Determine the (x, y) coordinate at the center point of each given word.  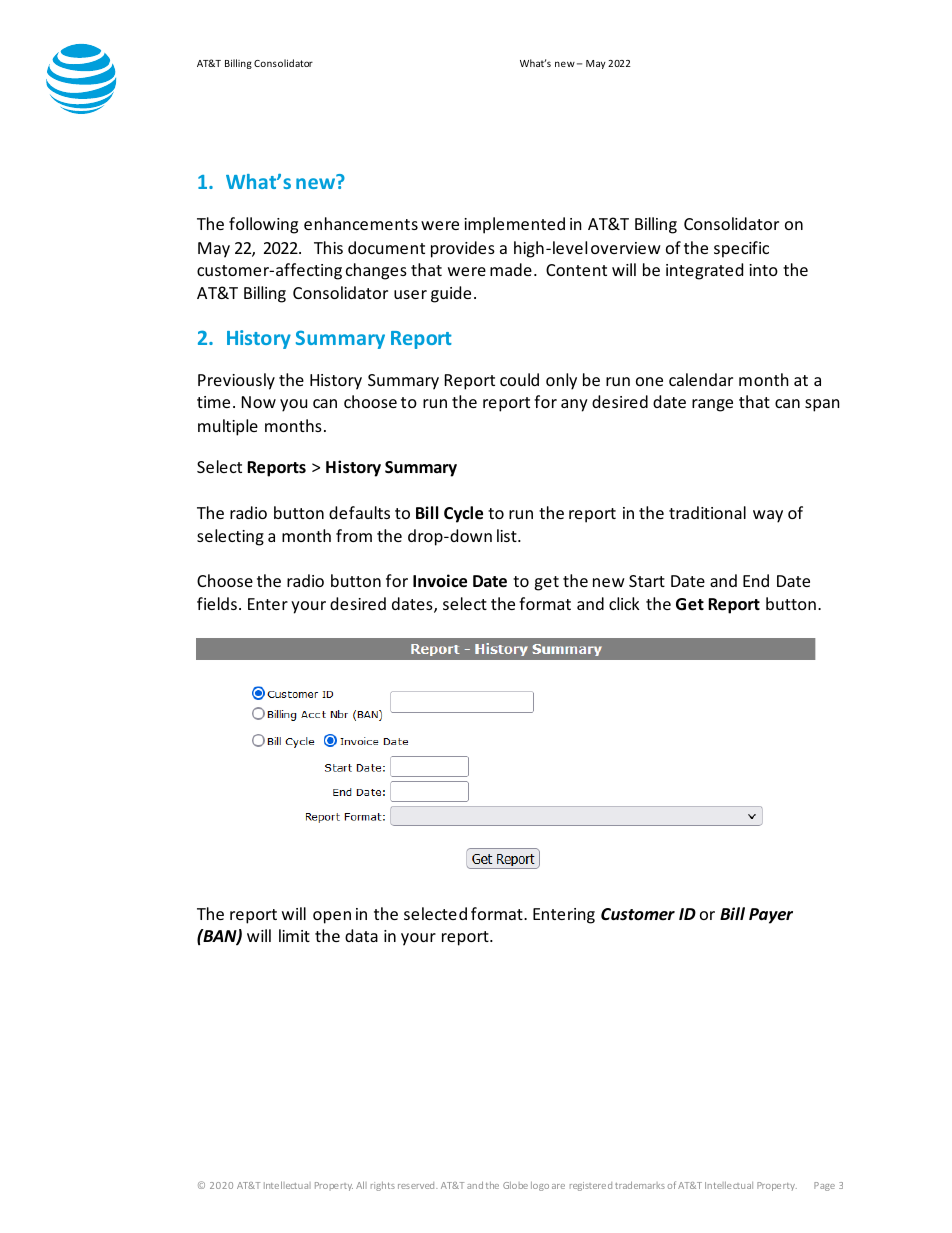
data (361, 935)
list (508, 535)
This (328, 247)
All (361, 1185)
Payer (771, 916)
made (511, 269)
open (332, 917)
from (354, 535)
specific (741, 249)
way (768, 516)
